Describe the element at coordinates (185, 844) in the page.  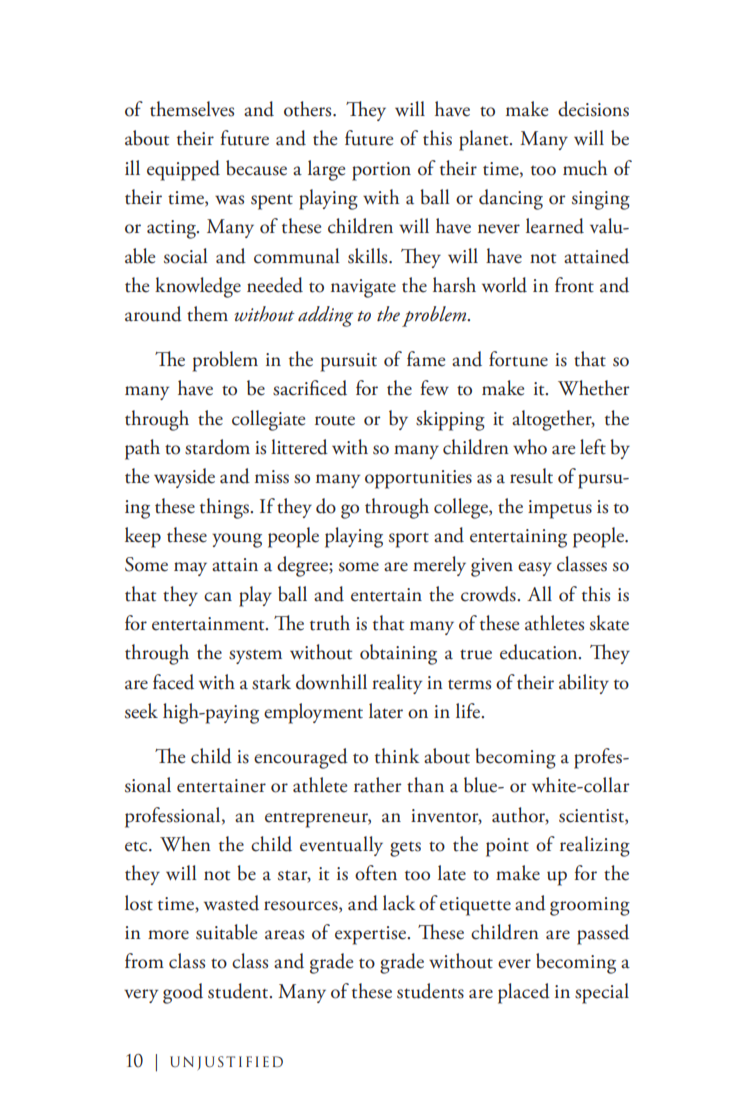
I see `When` at that location.
